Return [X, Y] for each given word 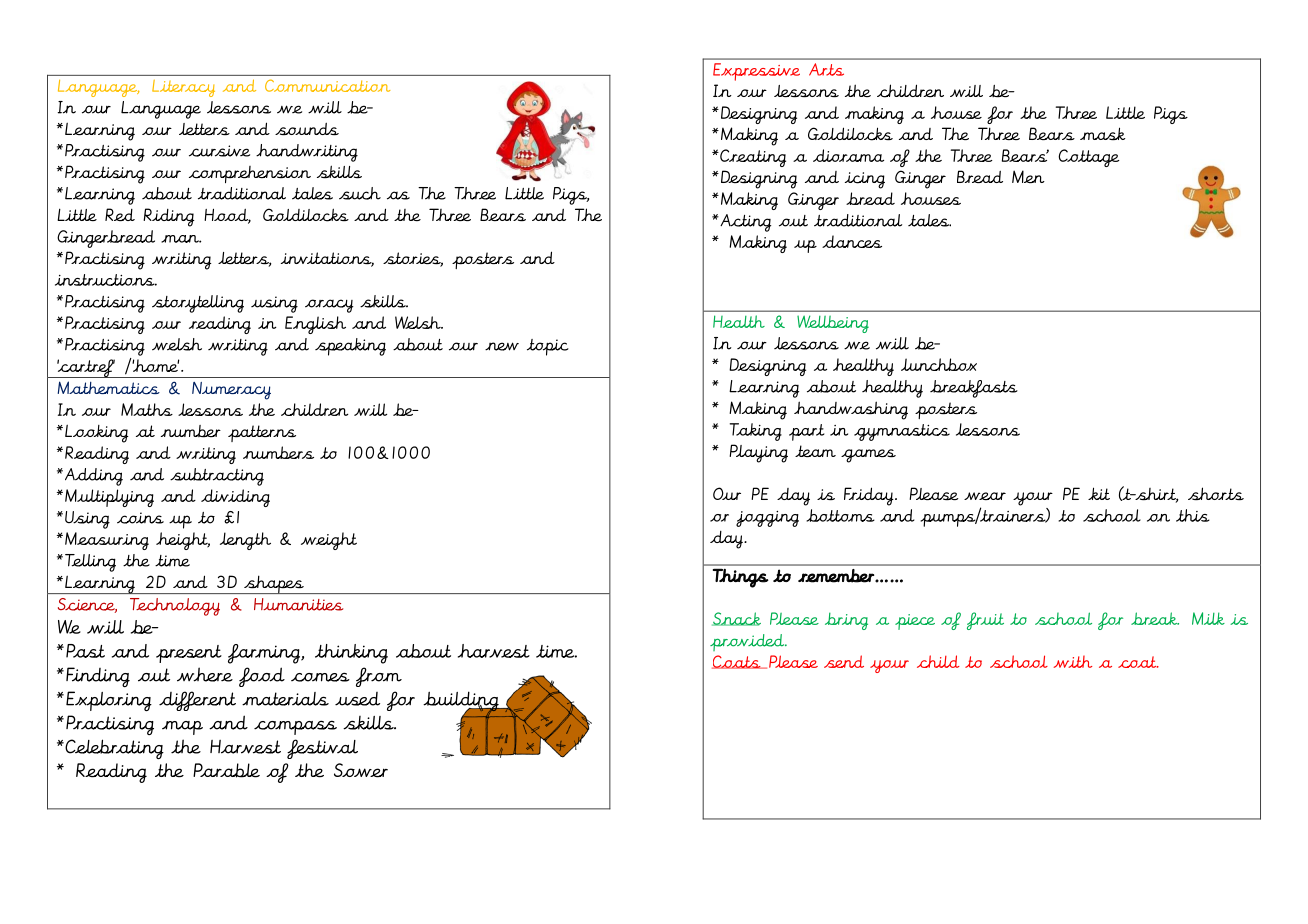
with [1072, 661]
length [245, 541]
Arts [826, 69]
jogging [767, 519]
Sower [361, 770]
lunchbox [939, 364]
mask [1103, 133]
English [315, 325]
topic [548, 347]
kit [1099, 493]
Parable [226, 770]
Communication [327, 85]
